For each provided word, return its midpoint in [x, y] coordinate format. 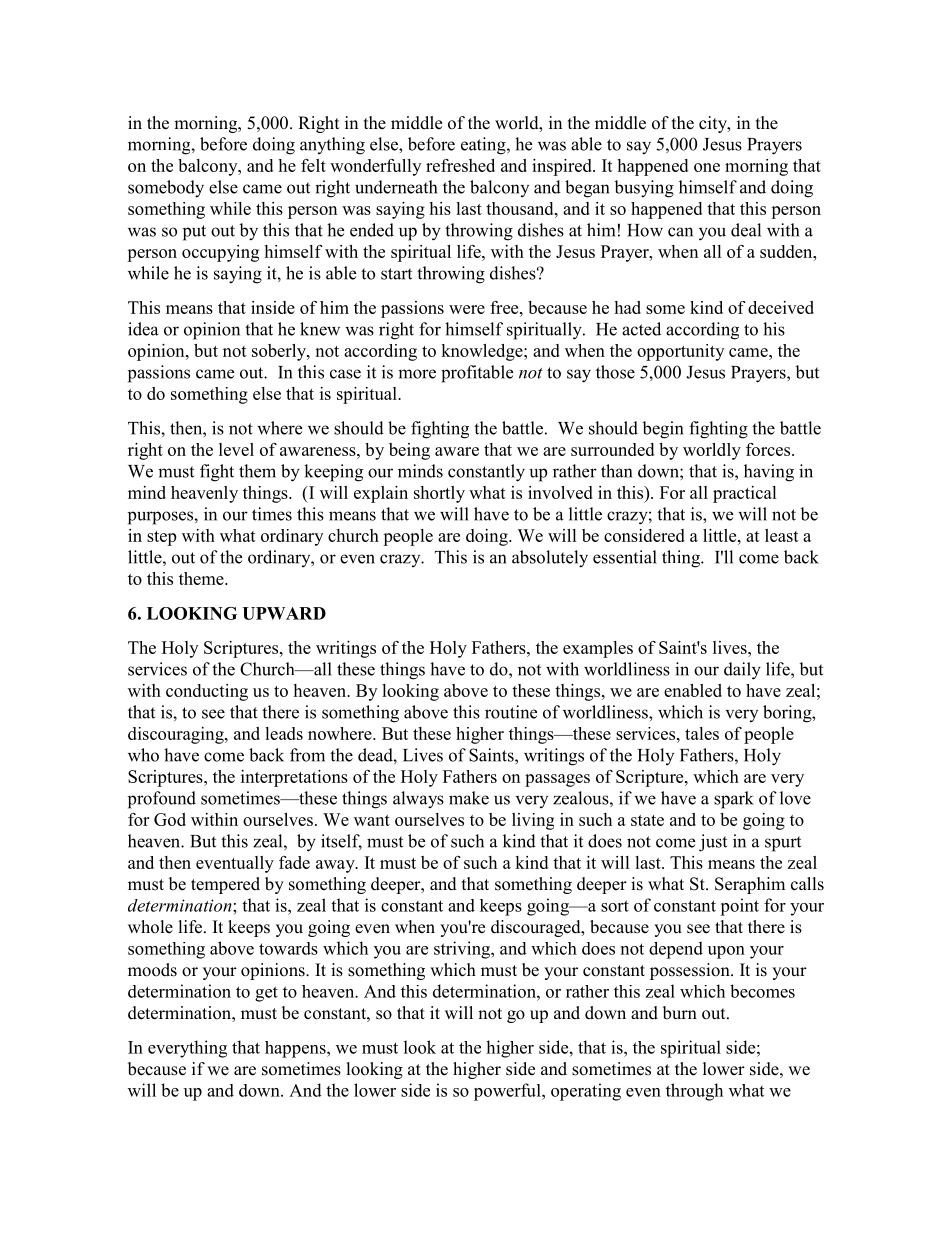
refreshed [460, 165]
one [707, 167]
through [694, 1092]
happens [296, 1049]
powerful [508, 1092]
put [194, 233]
